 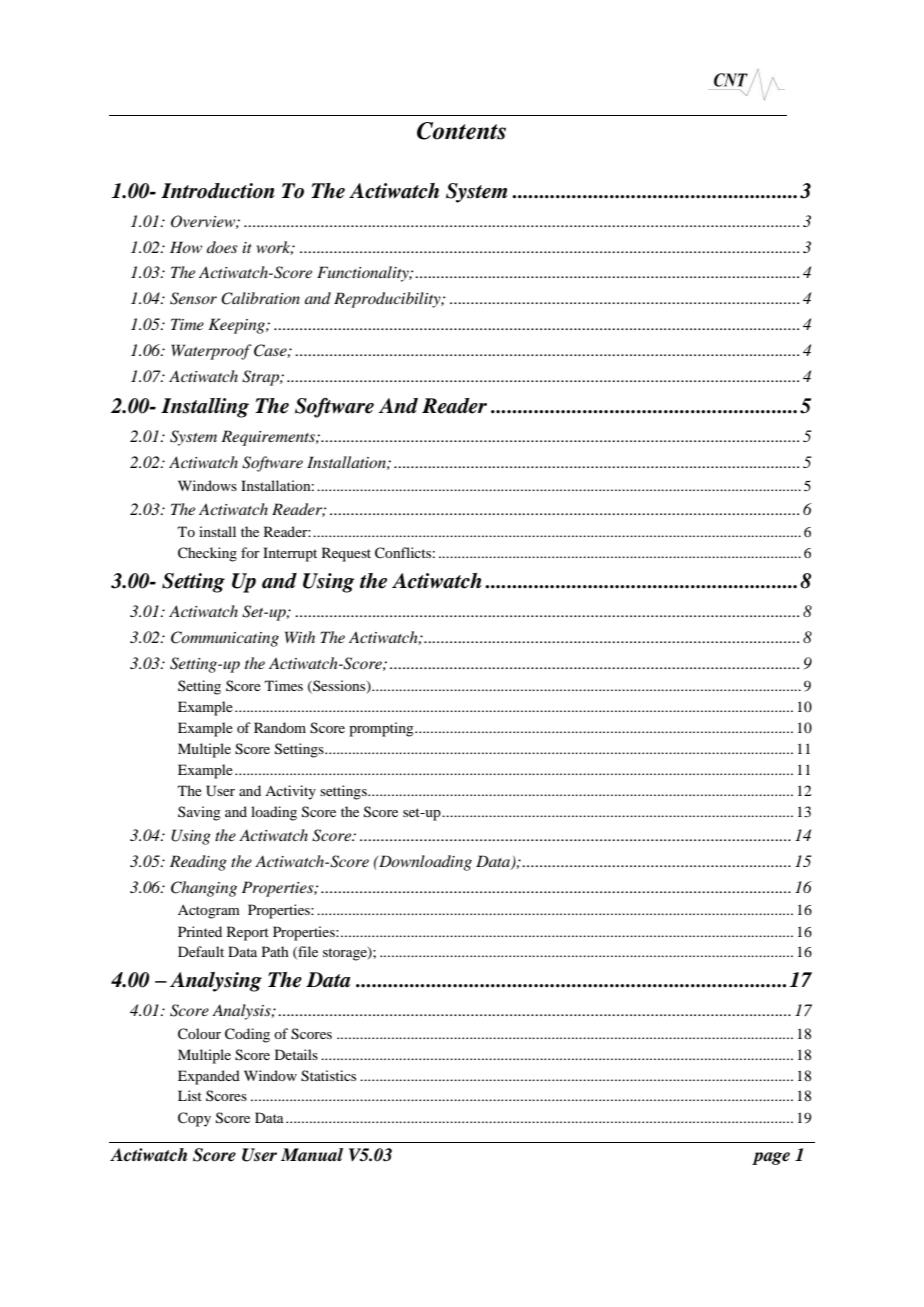 What do you see at coordinates (194, 1119) in the screenshot?
I see `Copy` at bounding box center [194, 1119].
